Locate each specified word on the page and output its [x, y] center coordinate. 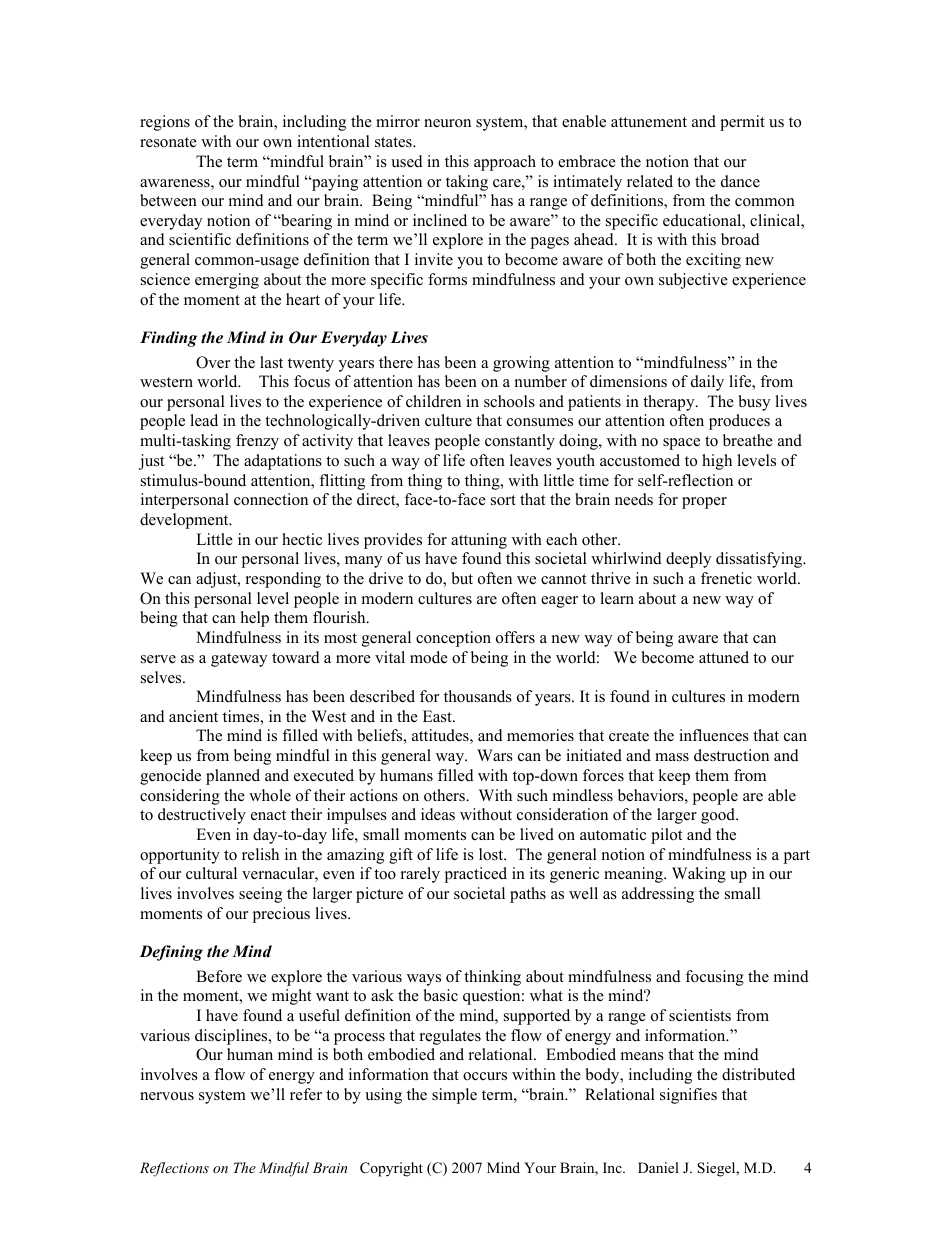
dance [740, 181]
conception [453, 639]
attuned [724, 657]
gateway [239, 660]
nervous [167, 1096]
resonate [168, 142]
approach [505, 163]
